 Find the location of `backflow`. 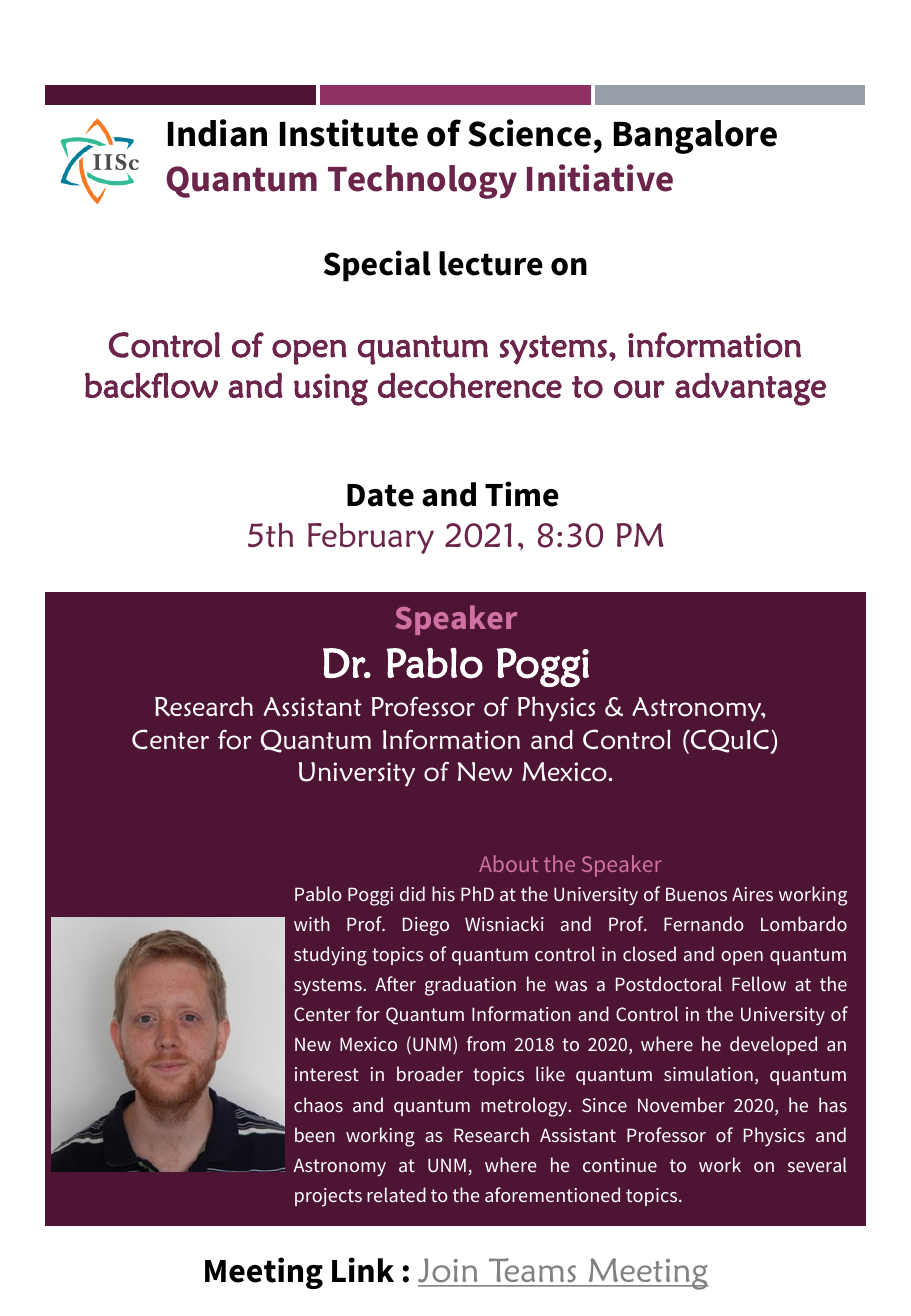

backflow is located at coordinates (151, 385).
